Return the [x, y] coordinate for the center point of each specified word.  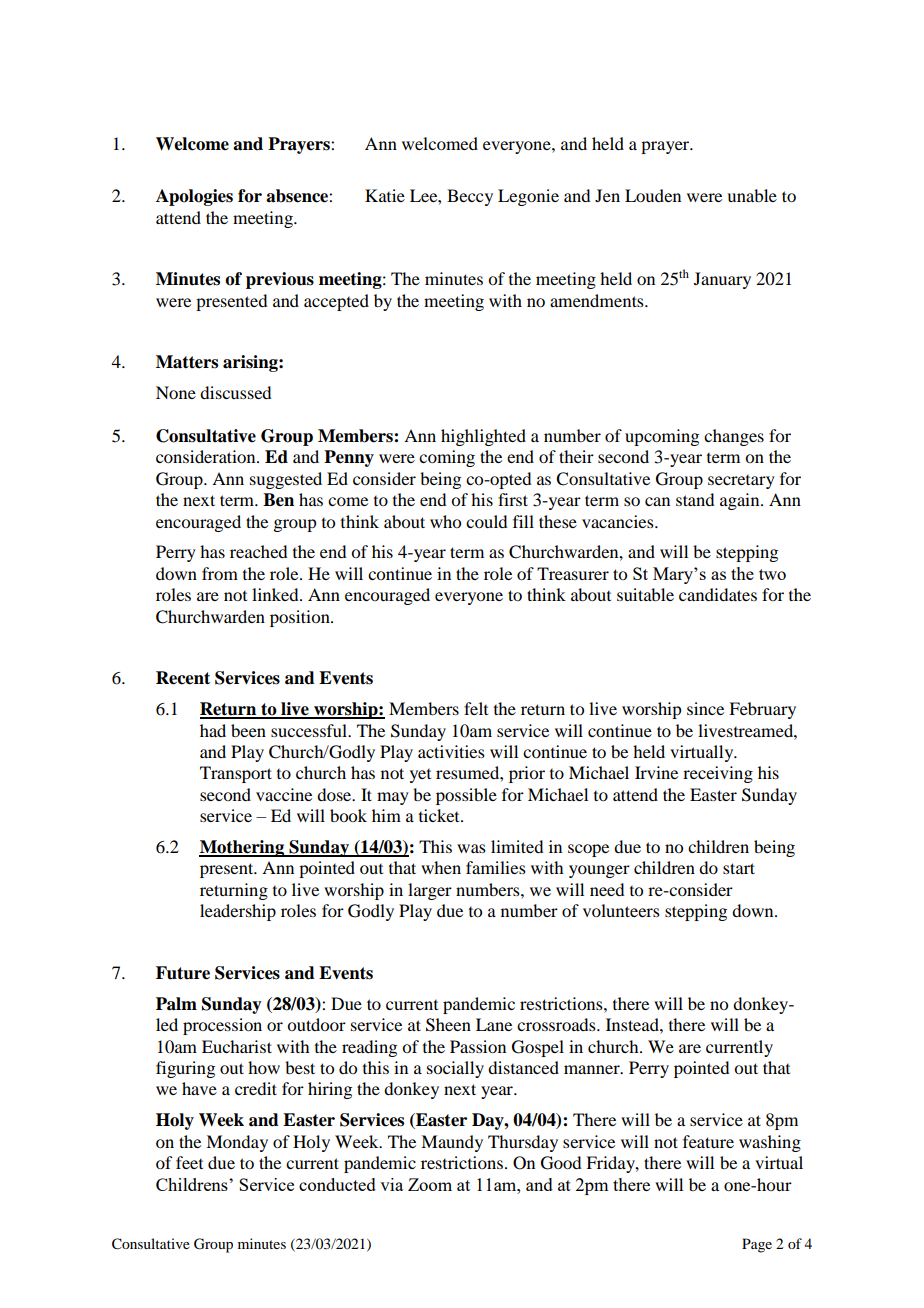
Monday [237, 1143]
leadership [238, 912]
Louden [653, 195]
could [486, 521]
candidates [718, 594]
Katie [385, 195]
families [496, 867]
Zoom [430, 1184]
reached [258, 551]
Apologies [194, 197]
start [739, 868]
